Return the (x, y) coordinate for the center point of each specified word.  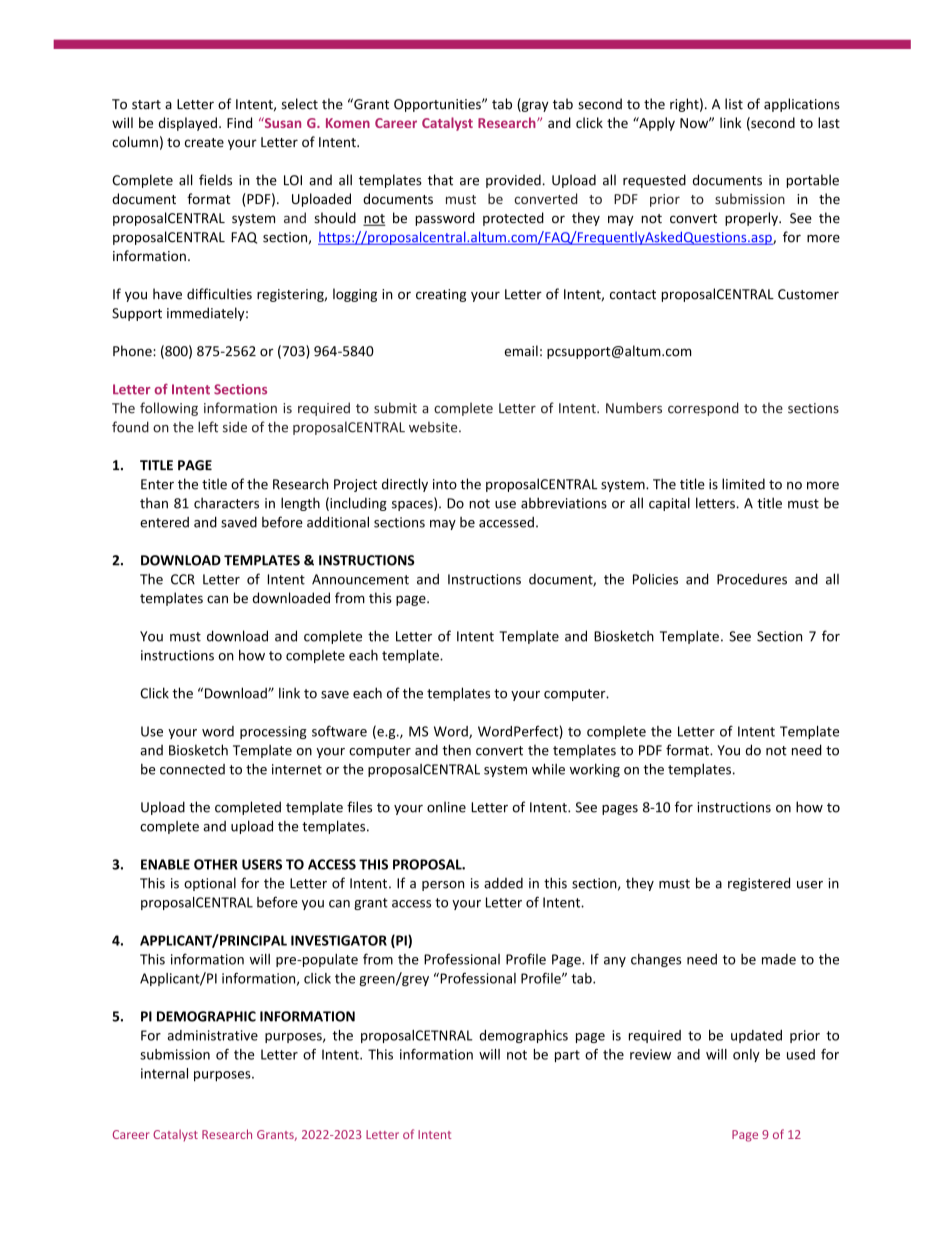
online (446, 807)
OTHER (216, 864)
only (746, 1055)
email (521, 351)
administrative (212, 1035)
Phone (133, 351)
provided (513, 181)
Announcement (360, 579)
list (734, 104)
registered (759, 884)
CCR (183, 579)
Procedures (752, 579)
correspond (703, 409)
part (567, 1056)
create (204, 143)
